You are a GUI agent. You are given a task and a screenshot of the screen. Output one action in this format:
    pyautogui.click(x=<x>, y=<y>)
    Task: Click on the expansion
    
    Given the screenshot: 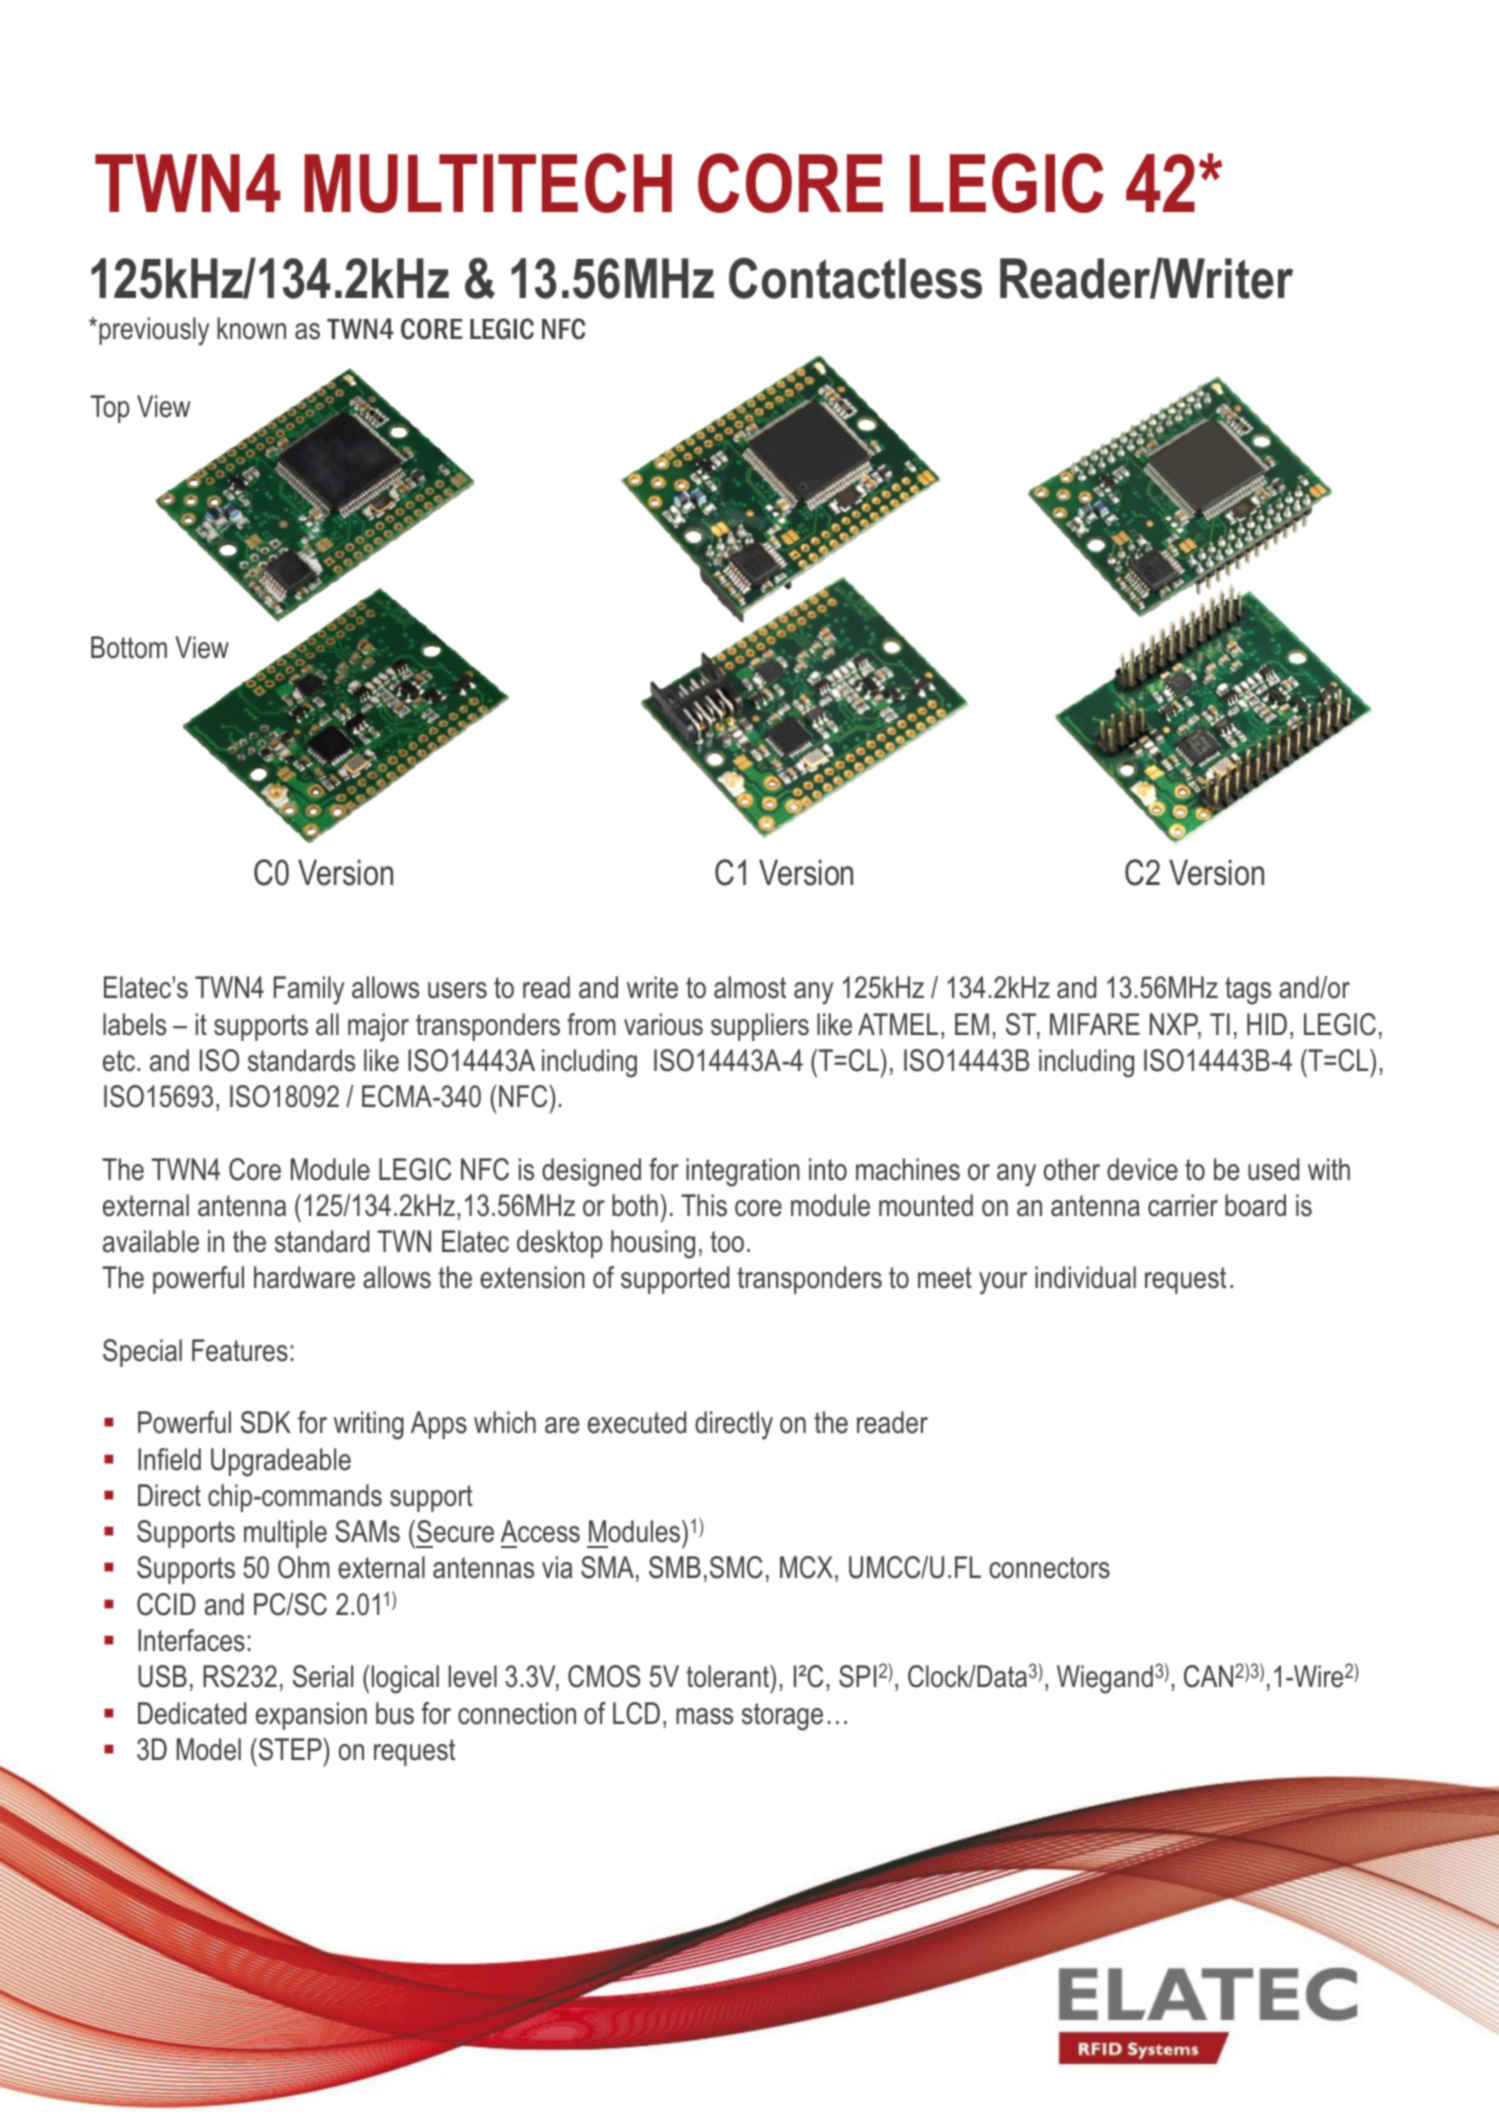 What is the action you would take?
    pyautogui.click(x=311, y=1716)
